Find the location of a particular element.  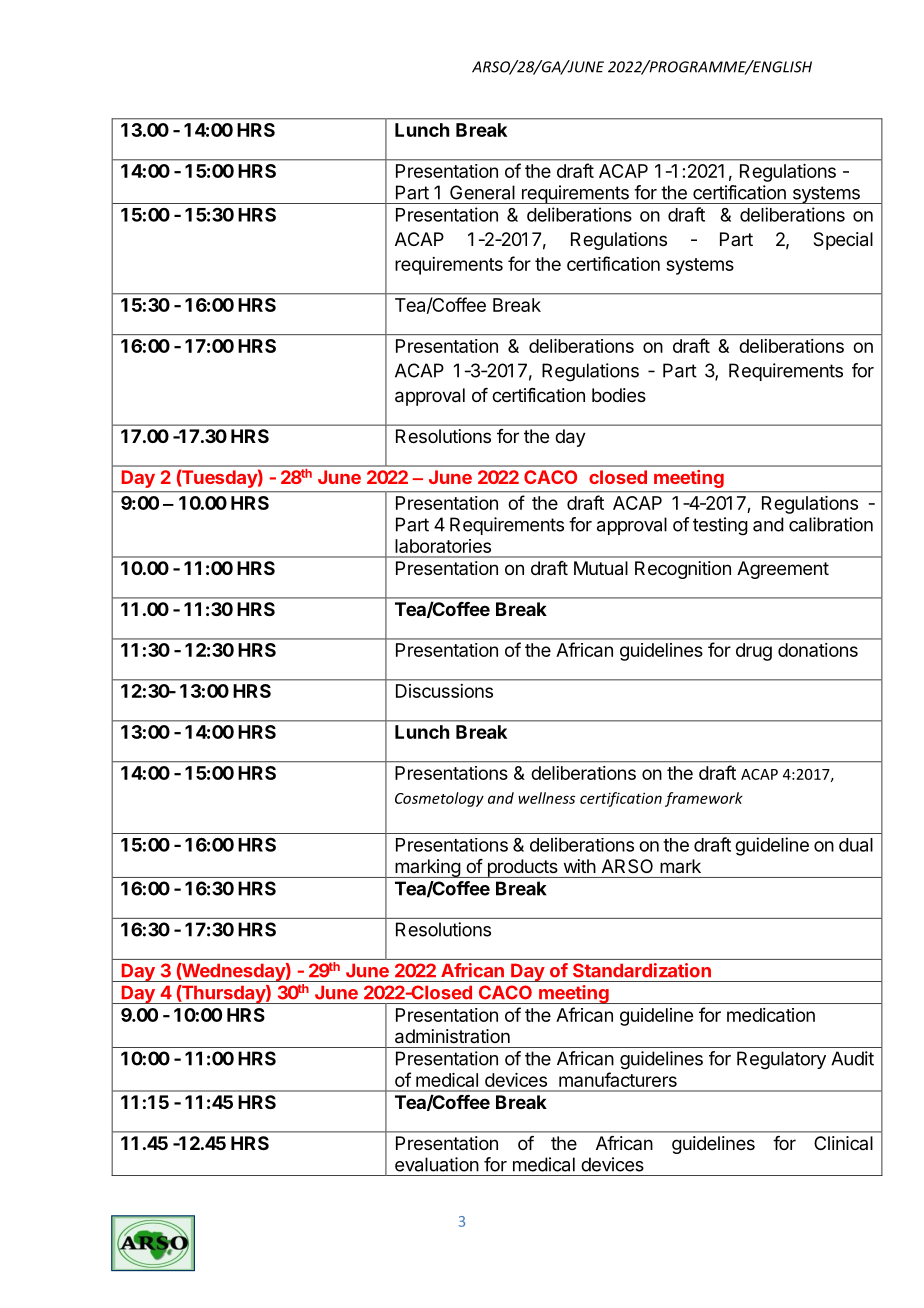

evaluation is located at coordinates (437, 1164).
